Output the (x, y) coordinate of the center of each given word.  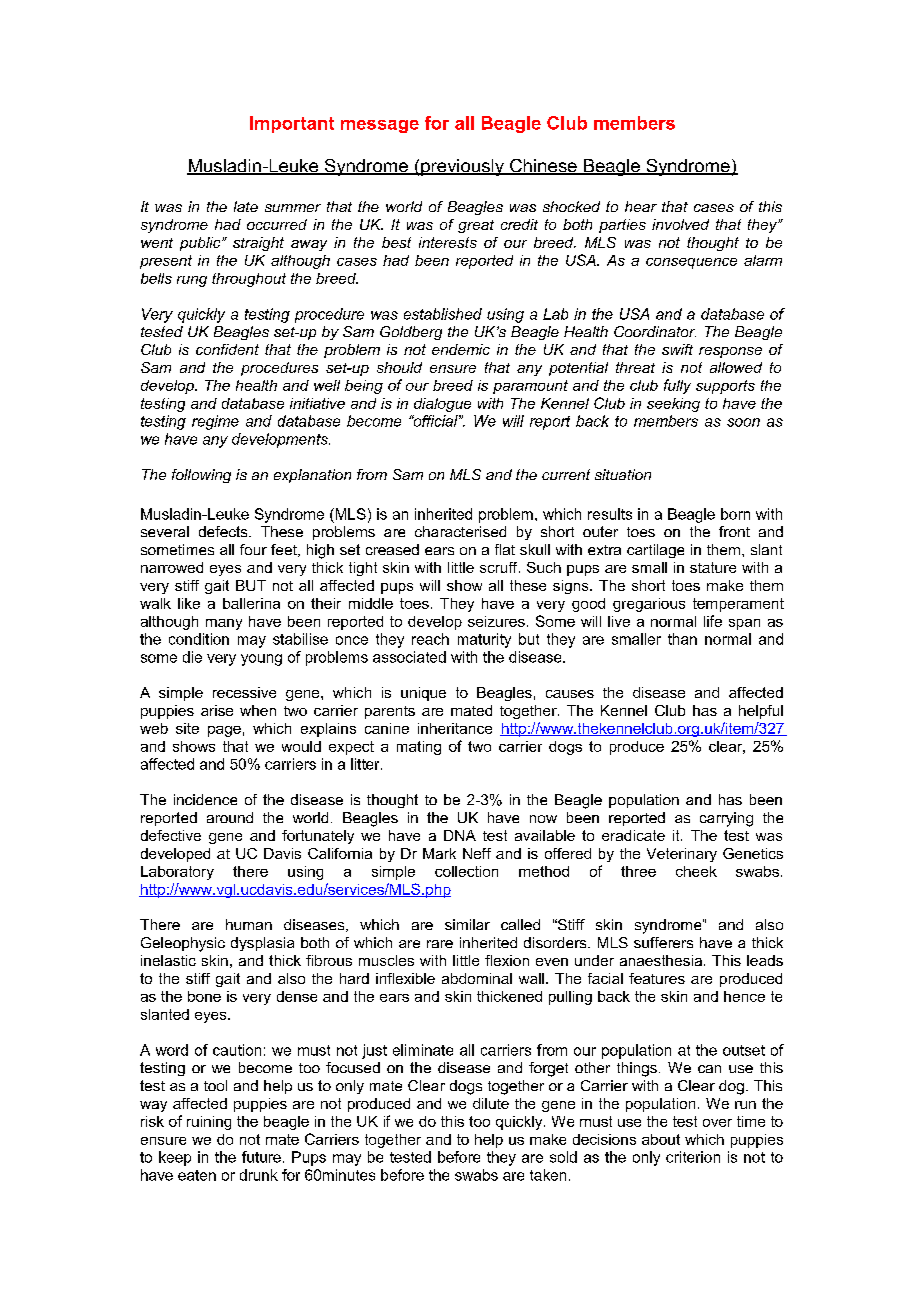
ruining (209, 1123)
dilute (491, 1103)
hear (641, 206)
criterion (693, 1157)
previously (462, 167)
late (246, 206)
